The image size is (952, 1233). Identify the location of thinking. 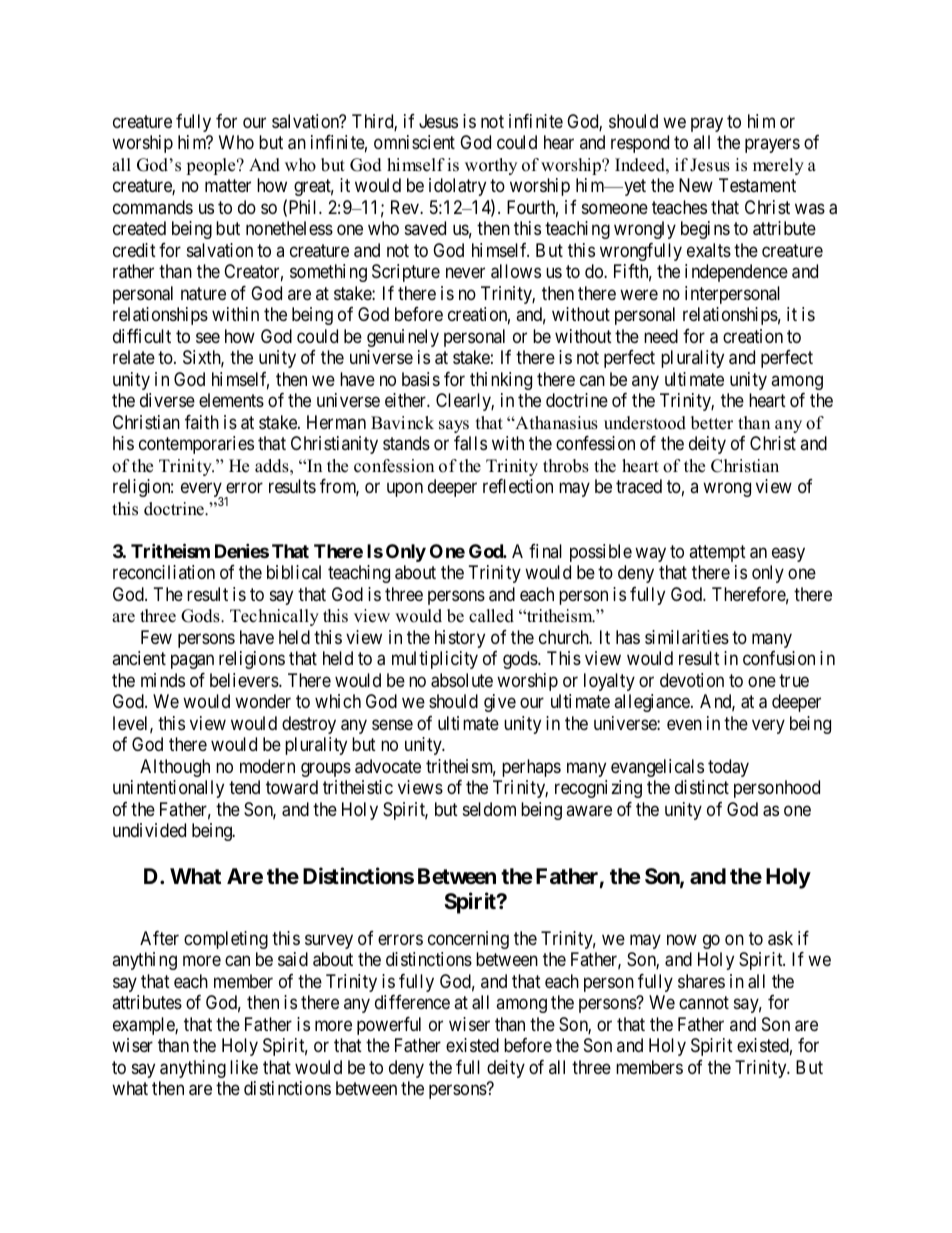
(501, 381).
